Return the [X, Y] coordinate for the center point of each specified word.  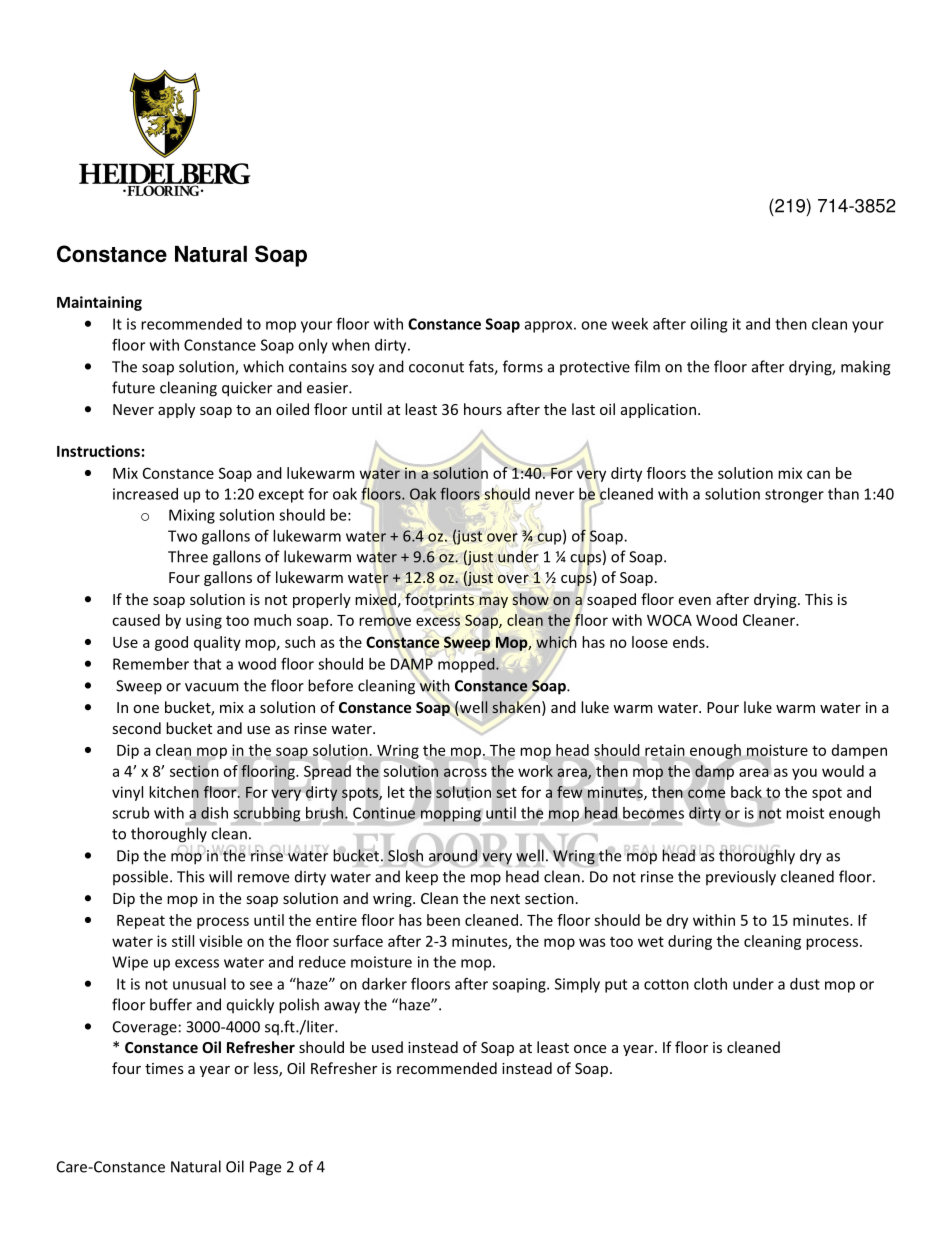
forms [523, 366]
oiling [708, 325]
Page [265, 1168]
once [590, 1049]
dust [805, 984]
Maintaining [99, 303]
